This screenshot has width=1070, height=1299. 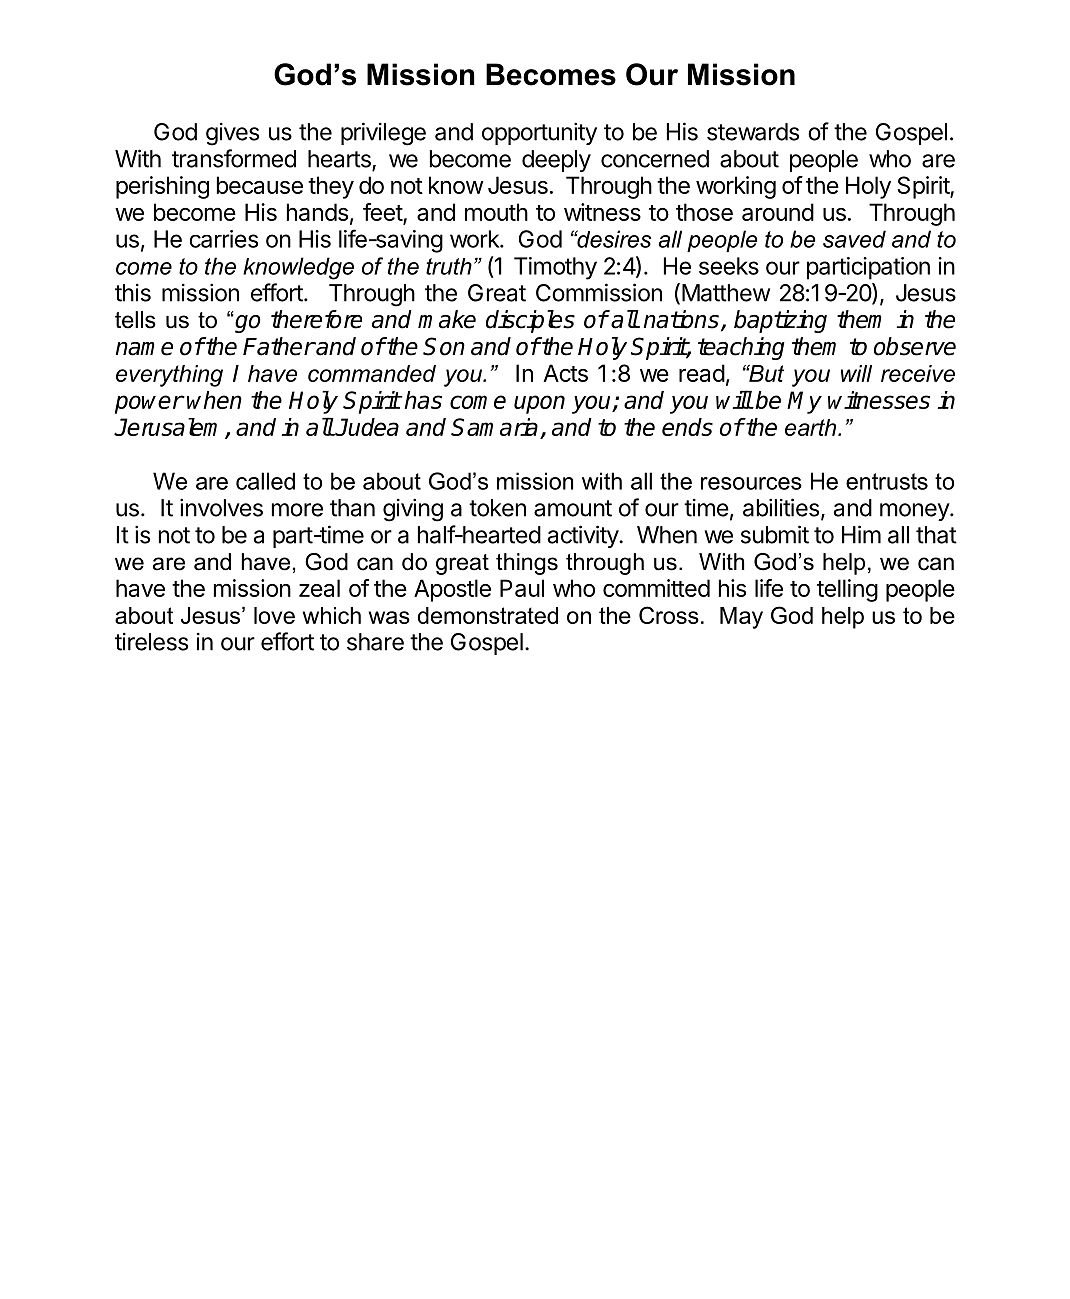 What do you see at coordinates (274, 615) in the screenshot?
I see `love` at bounding box center [274, 615].
